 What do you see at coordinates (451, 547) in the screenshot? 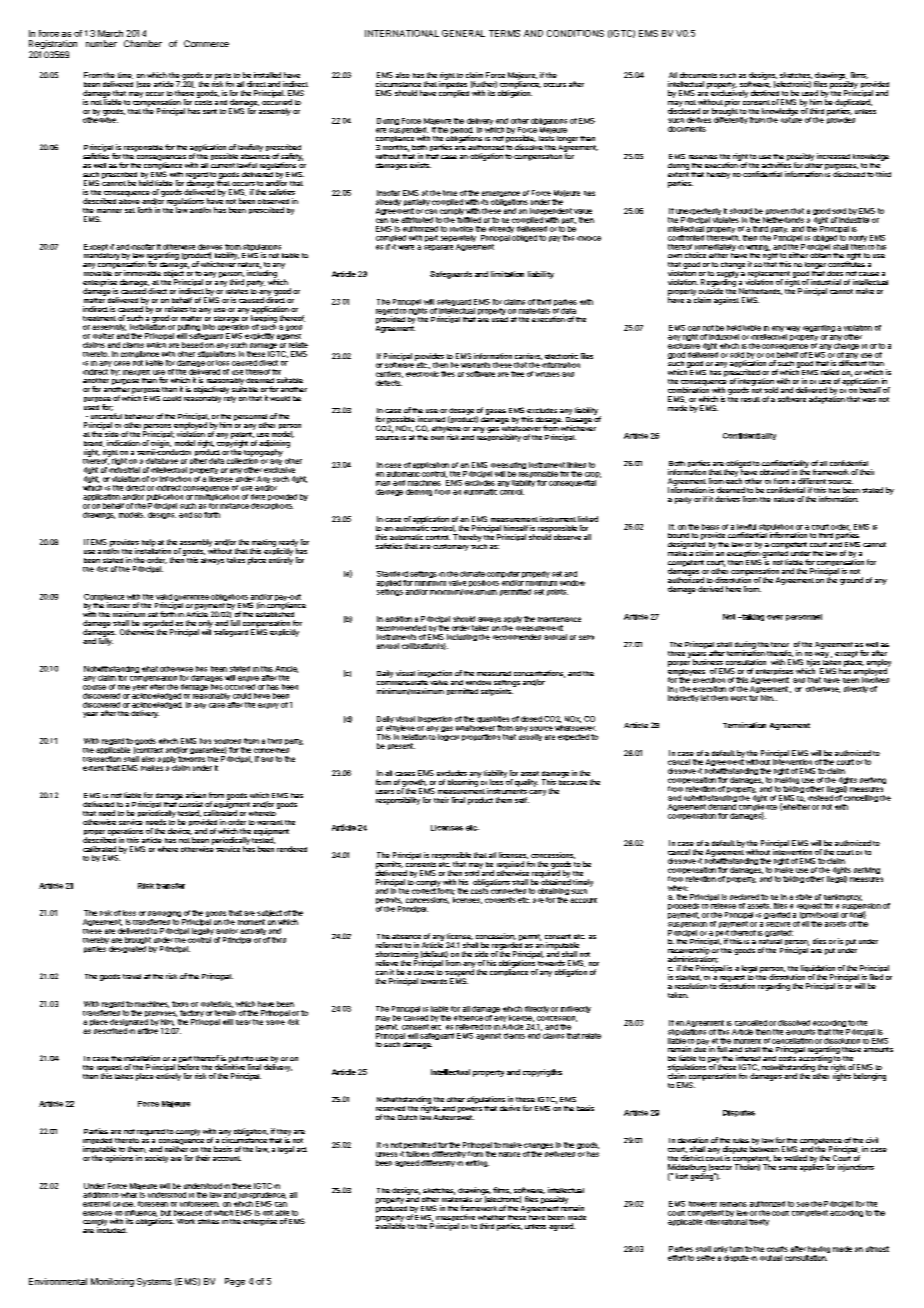
I see `customary` at bounding box center [451, 547].
